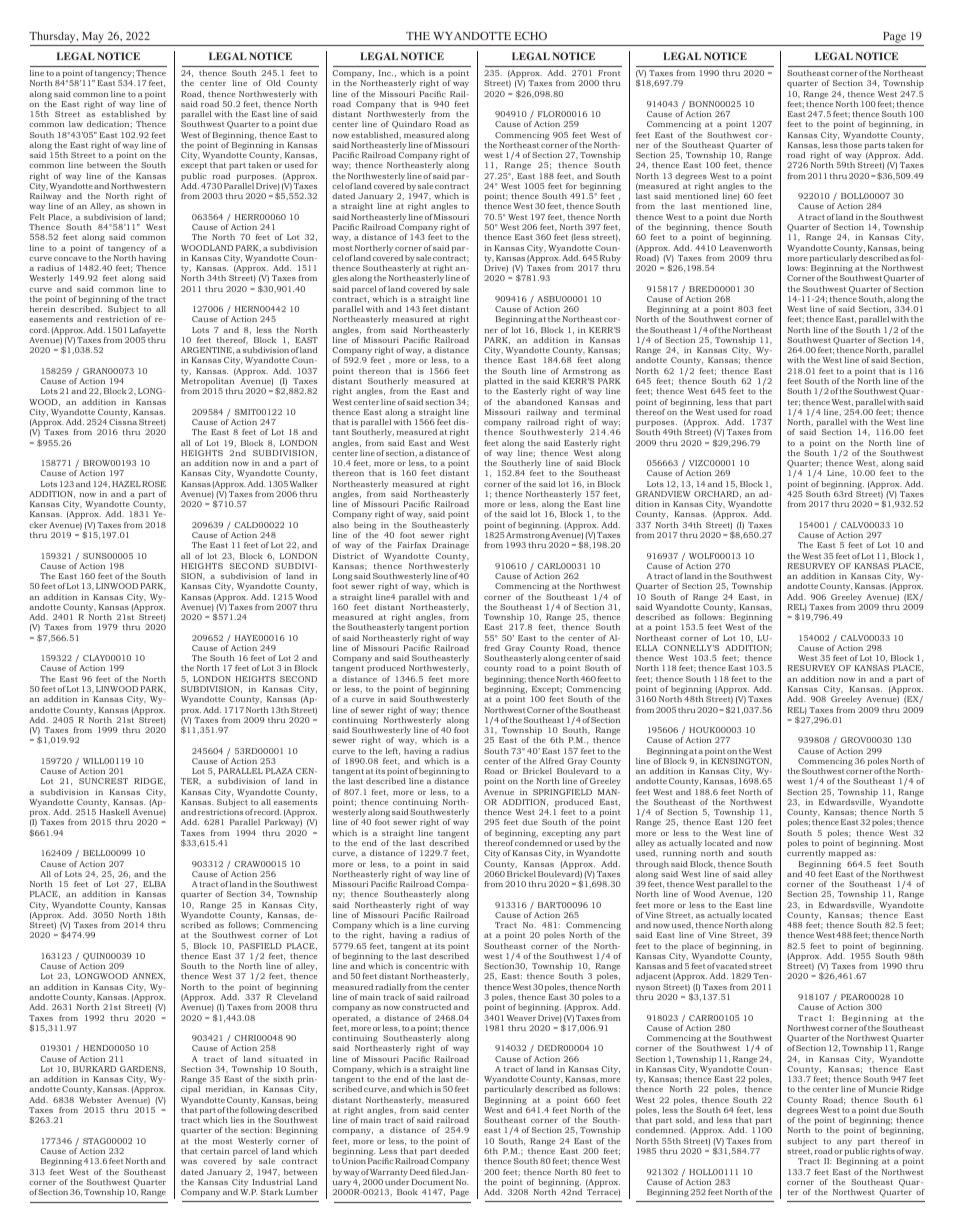 The width and height of the page is (968, 1232). Describe the element at coordinates (603, 412) in the page. I see `terminal` at that location.
